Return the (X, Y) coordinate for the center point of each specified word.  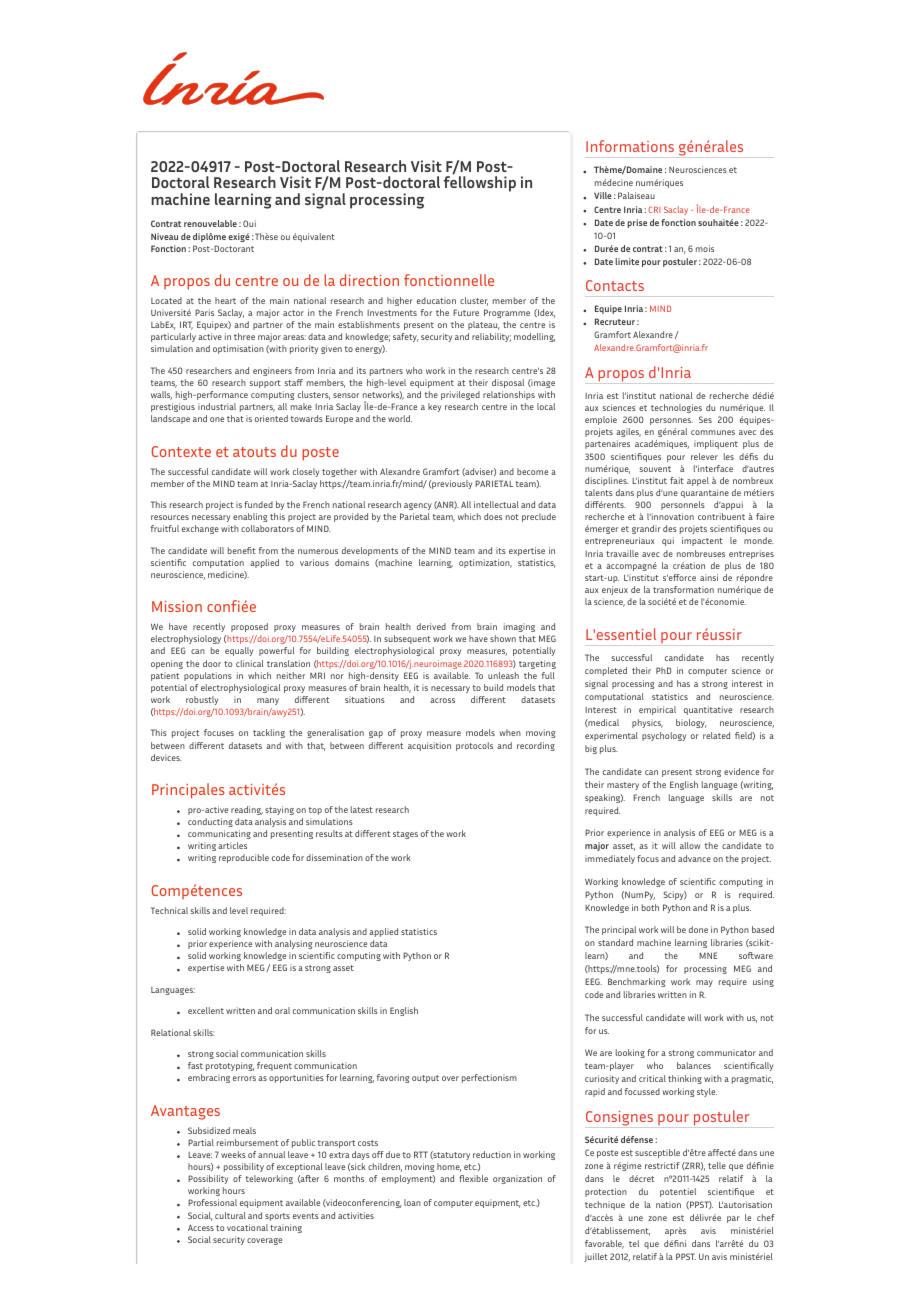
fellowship (480, 183)
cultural (230, 1215)
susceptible (657, 1153)
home (449, 1167)
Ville (603, 195)
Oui (249, 223)
